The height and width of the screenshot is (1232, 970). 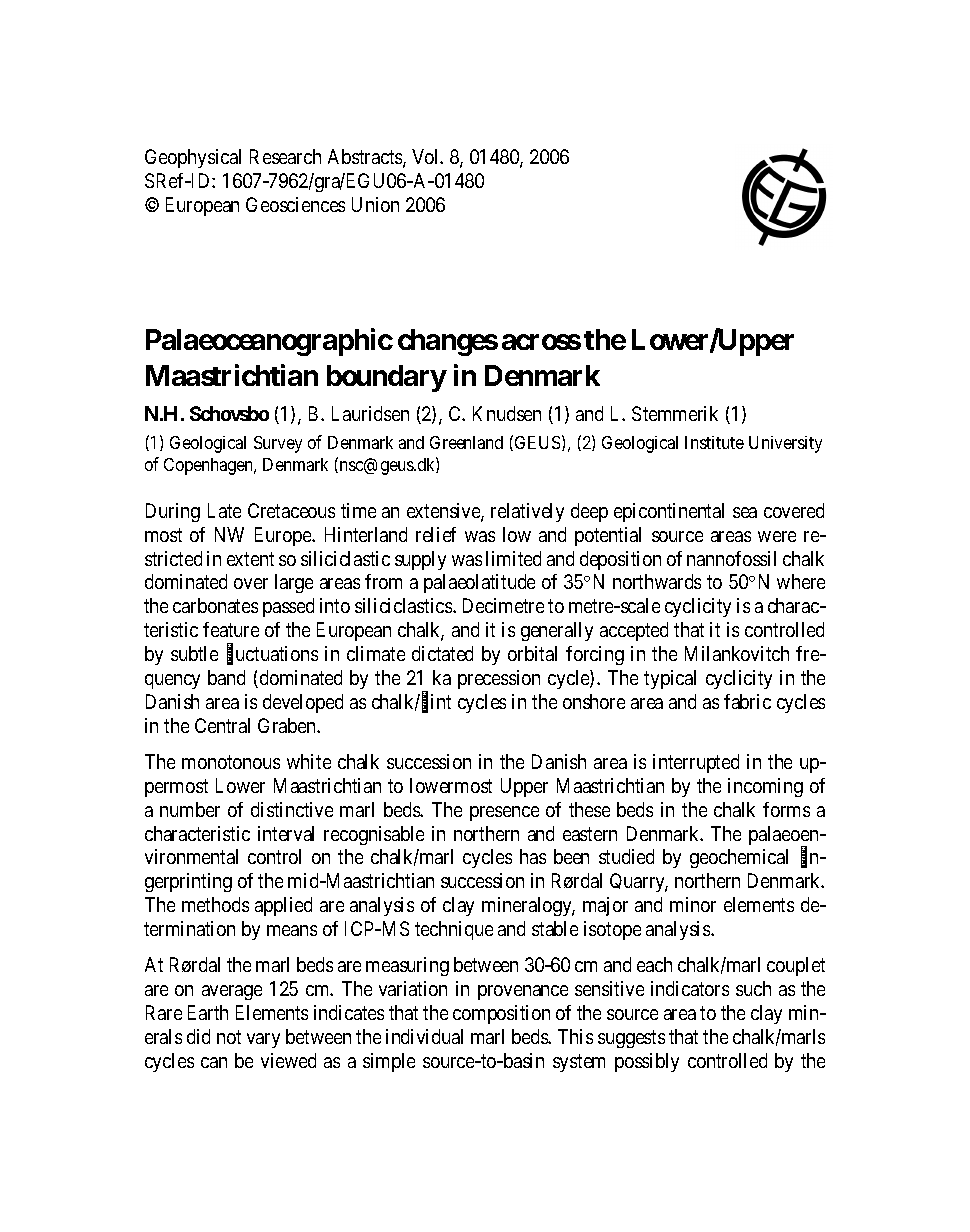 What do you see at coordinates (215, 605) in the screenshot?
I see `carbonates` at bounding box center [215, 605].
